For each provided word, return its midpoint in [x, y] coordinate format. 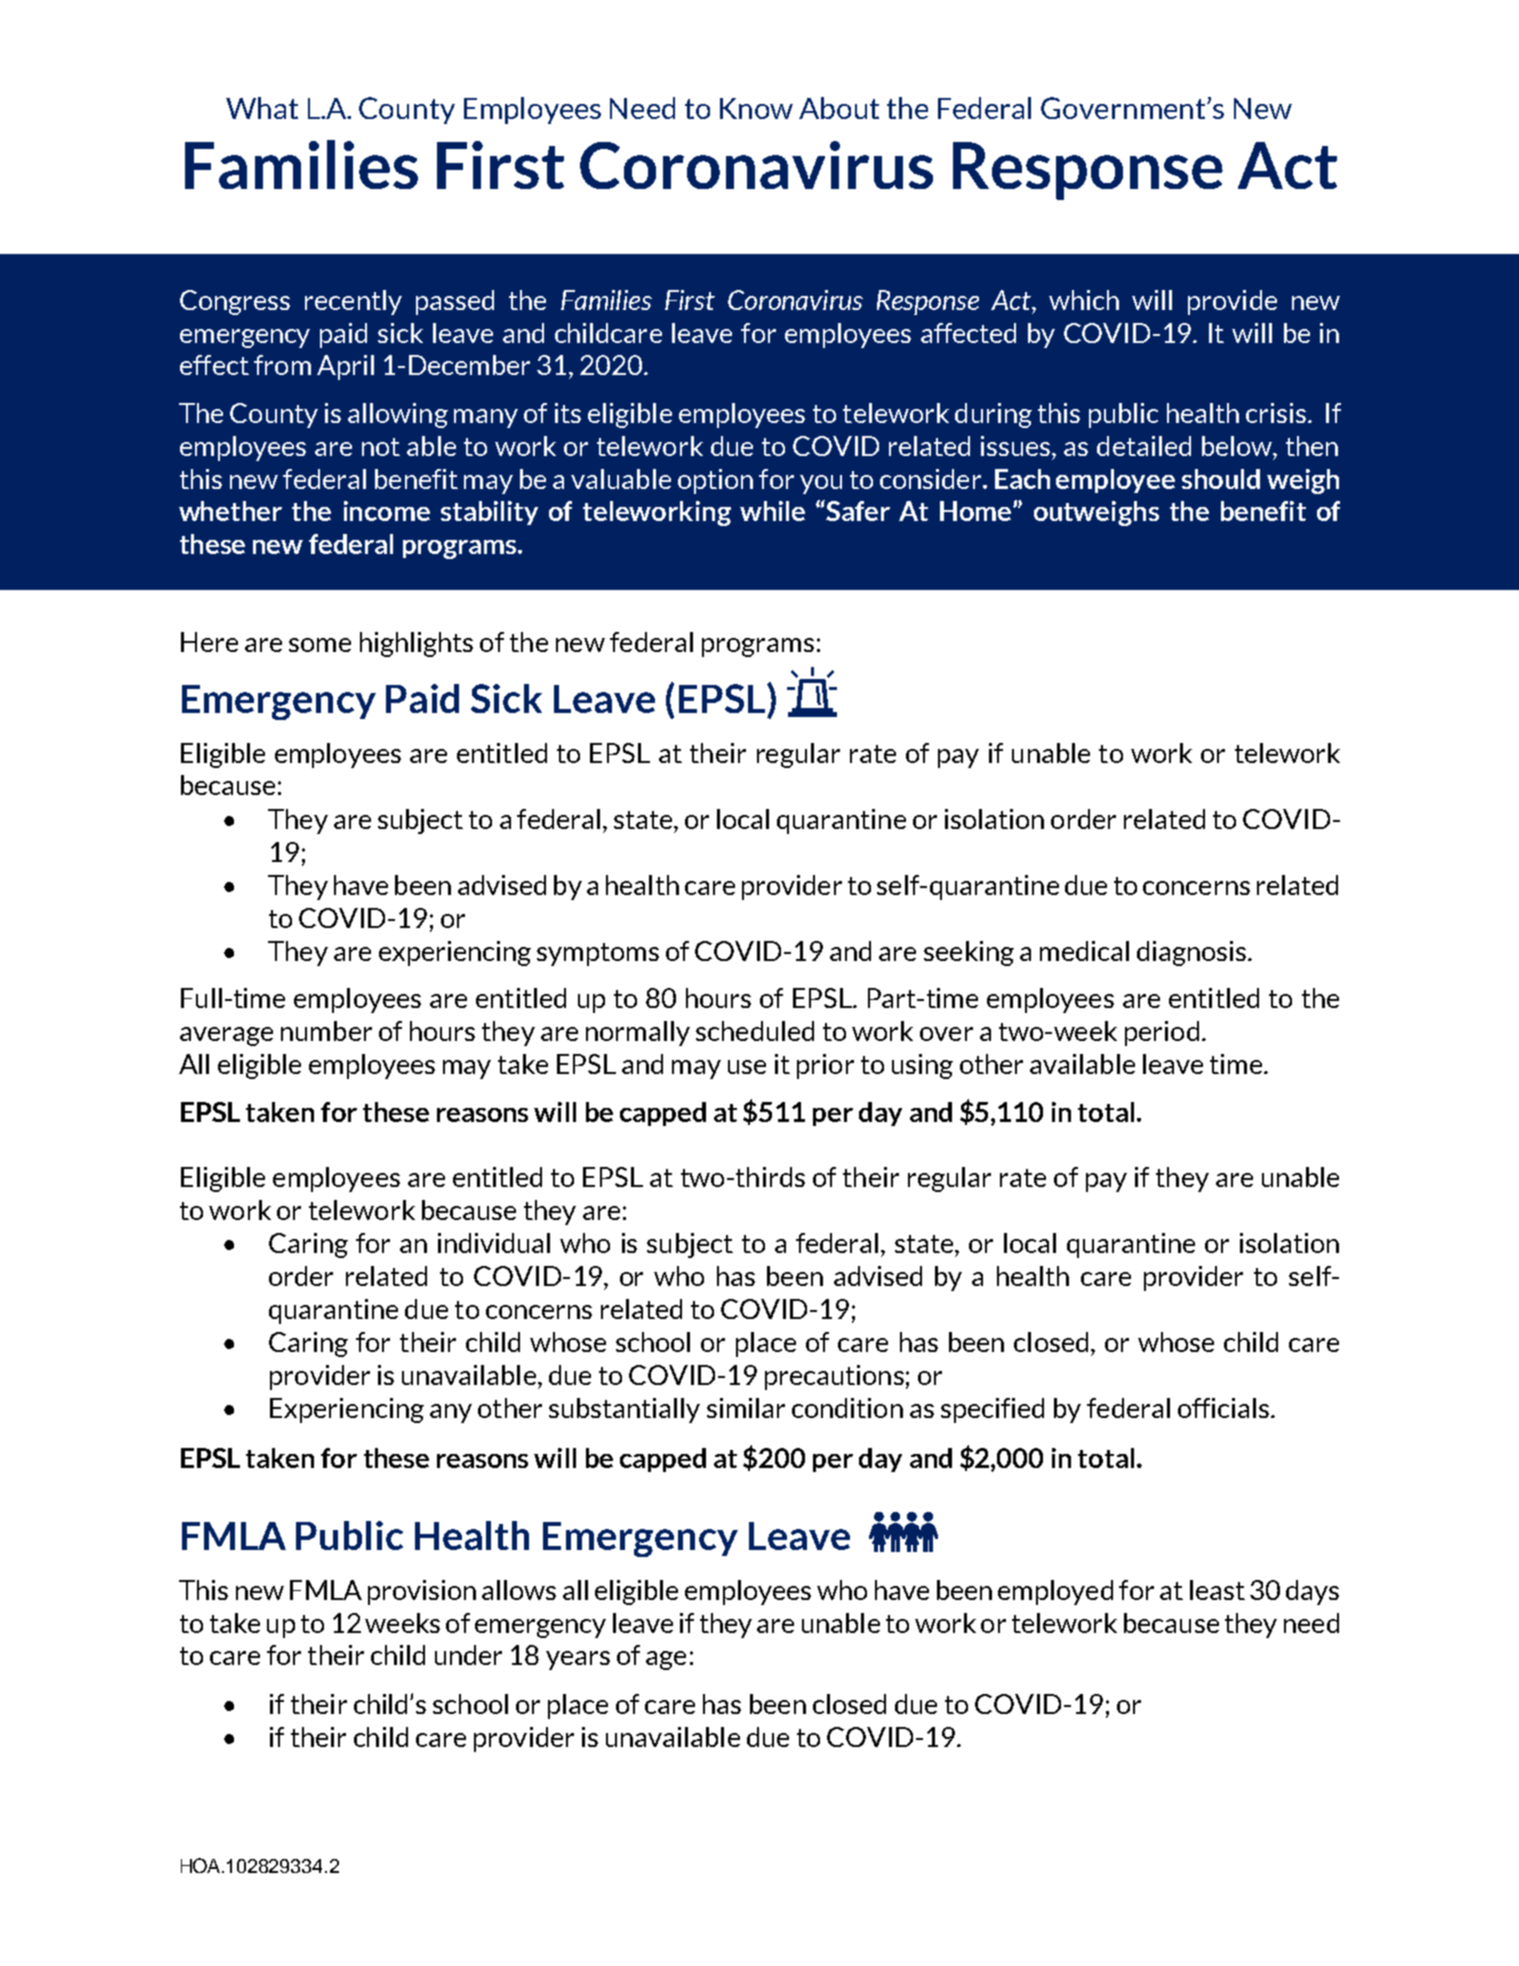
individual [494, 1243]
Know [756, 108]
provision [422, 1592]
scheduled [755, 1031]
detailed [1144, 446]
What [262, 108]
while [772, 511]
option [715, 481]
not [381, 447]
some [320, 645]
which [1084, 300]
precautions [834, 1377]
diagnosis [1191, 953]
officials [1223, 1408]
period [1162, 1033]
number [326, 1031]
